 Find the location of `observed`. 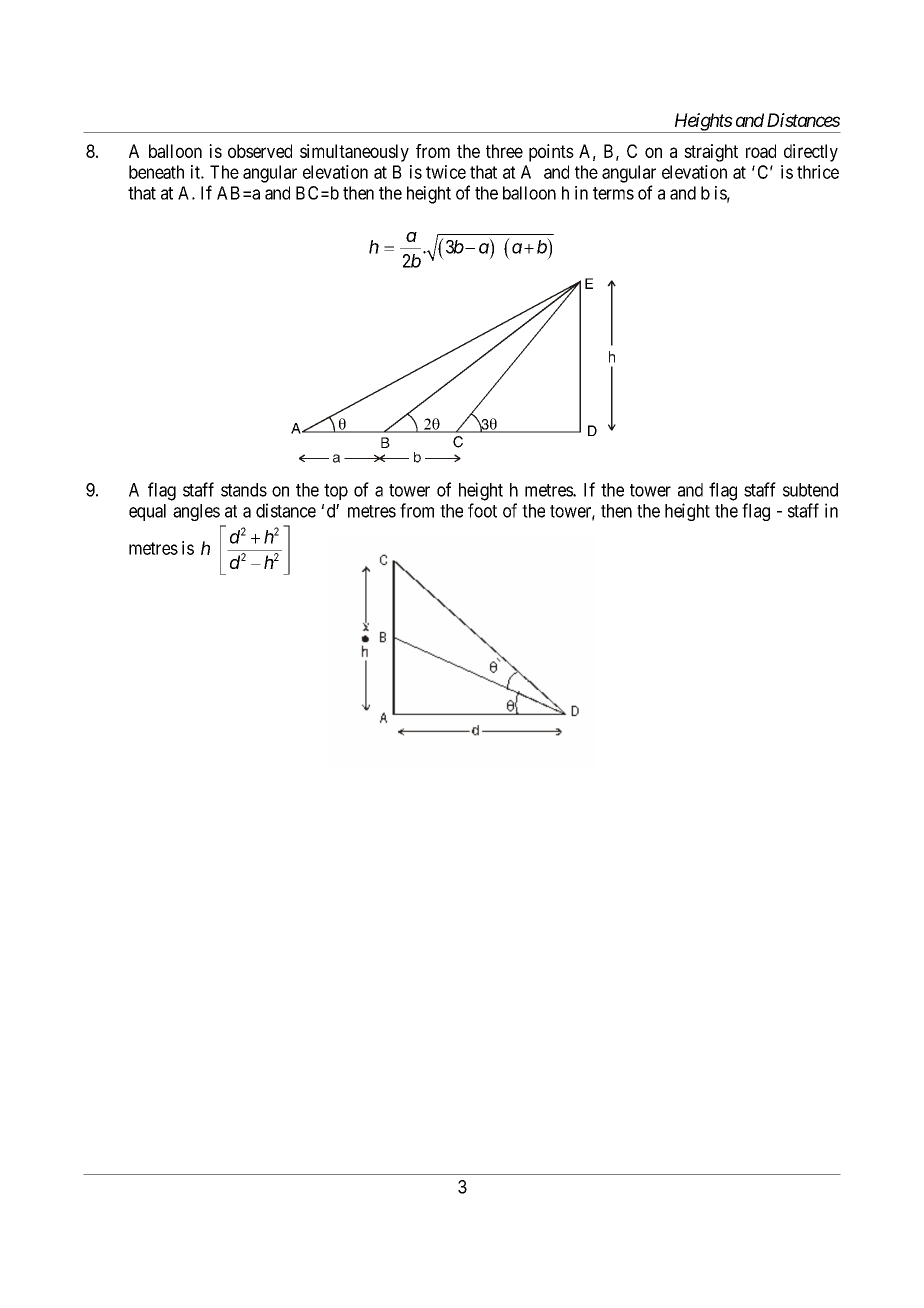

observed is located at coordinates (260, 151).
